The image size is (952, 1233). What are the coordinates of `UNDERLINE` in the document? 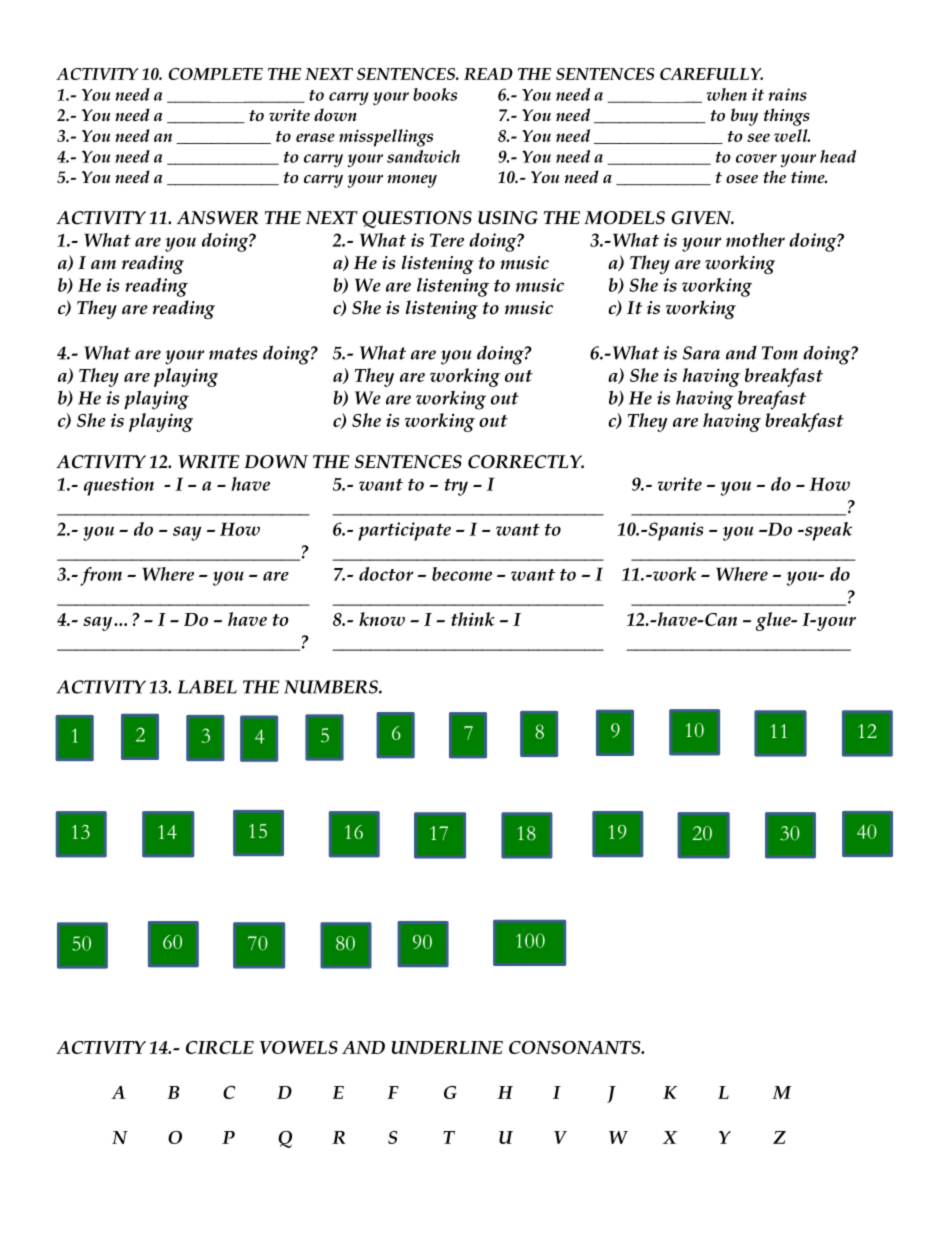 It's located at (447, 1047).
